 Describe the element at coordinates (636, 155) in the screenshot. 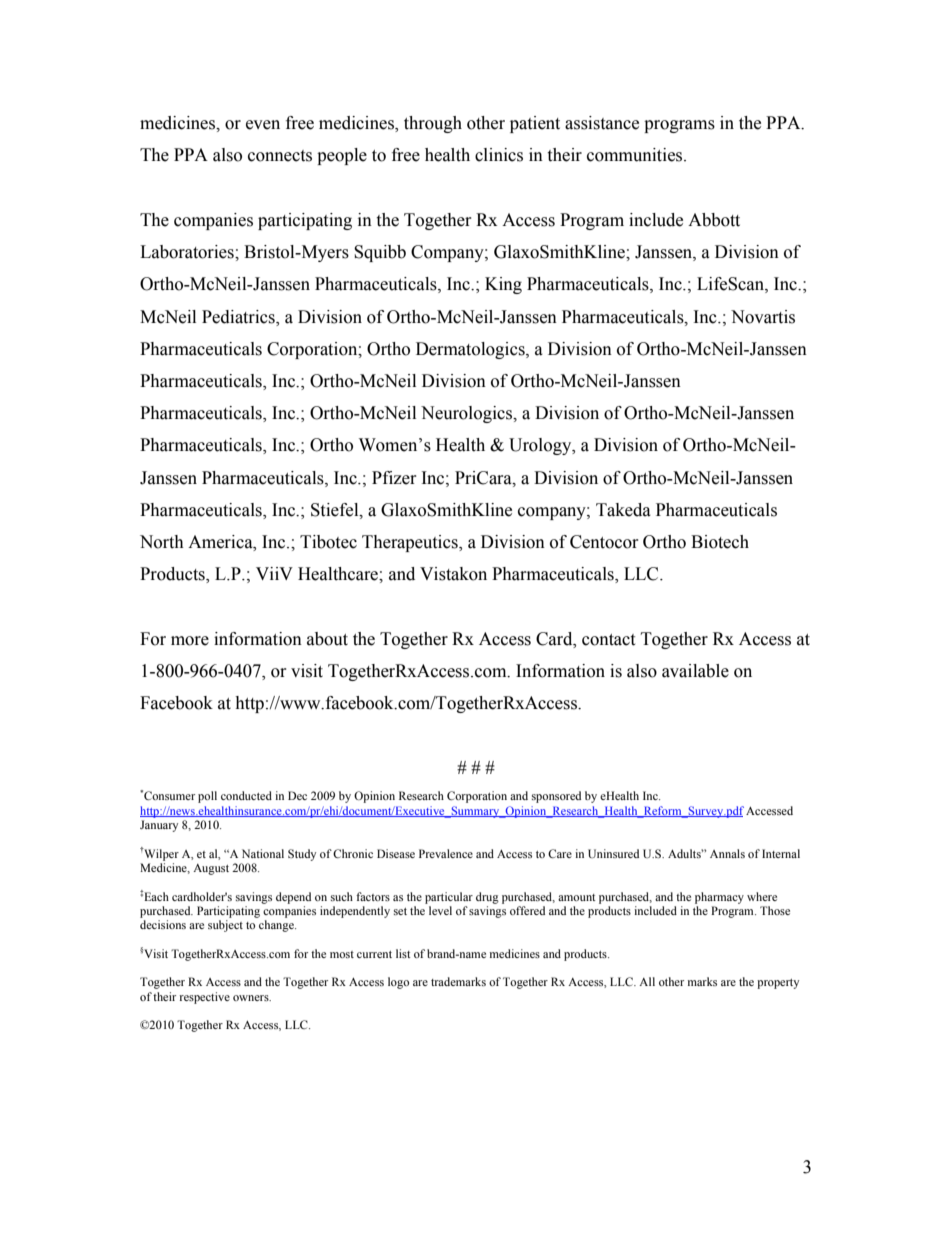

I see `communities` at that location.
